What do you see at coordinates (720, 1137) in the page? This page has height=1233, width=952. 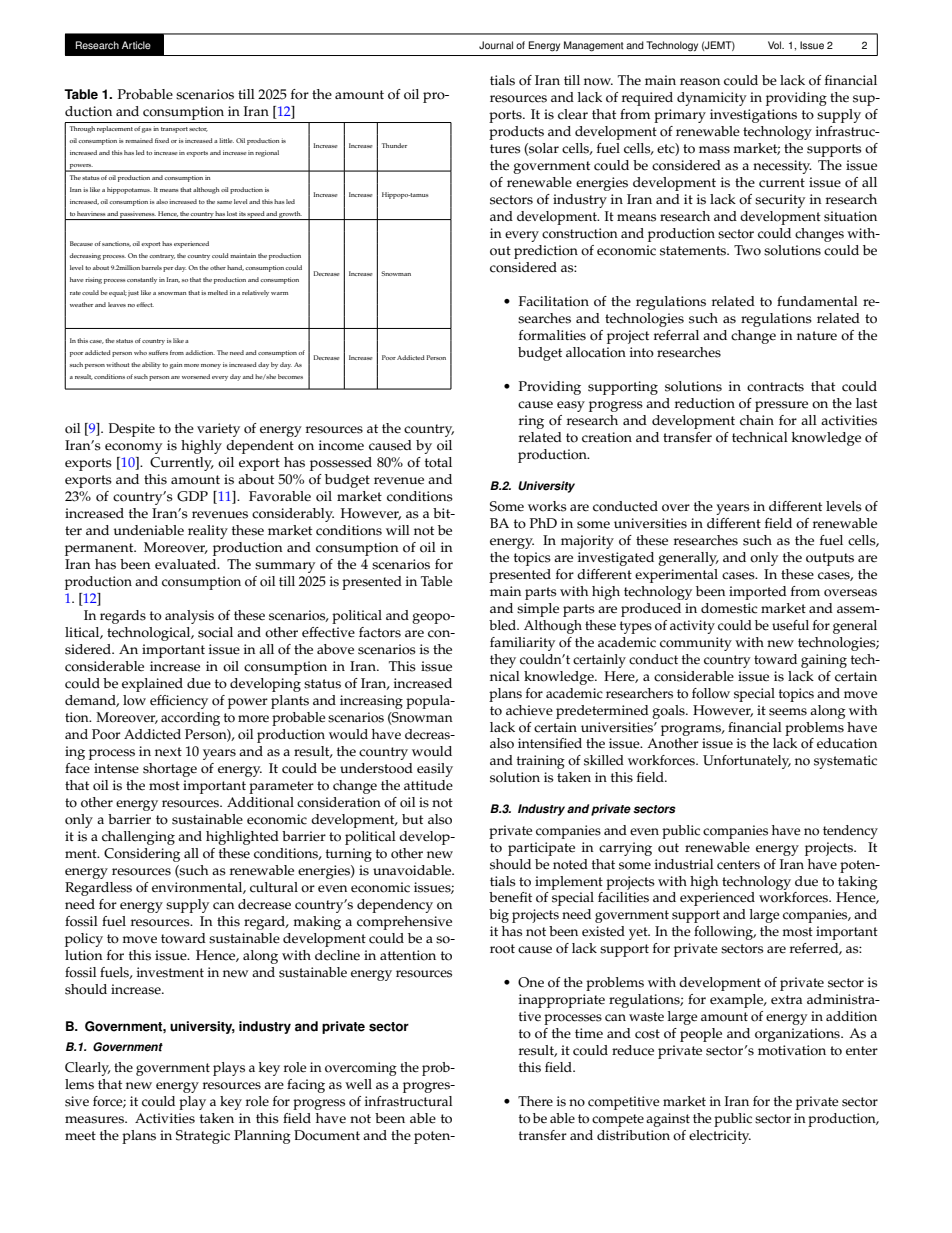 I see `electricity` at bounding box center [720, 1137].
